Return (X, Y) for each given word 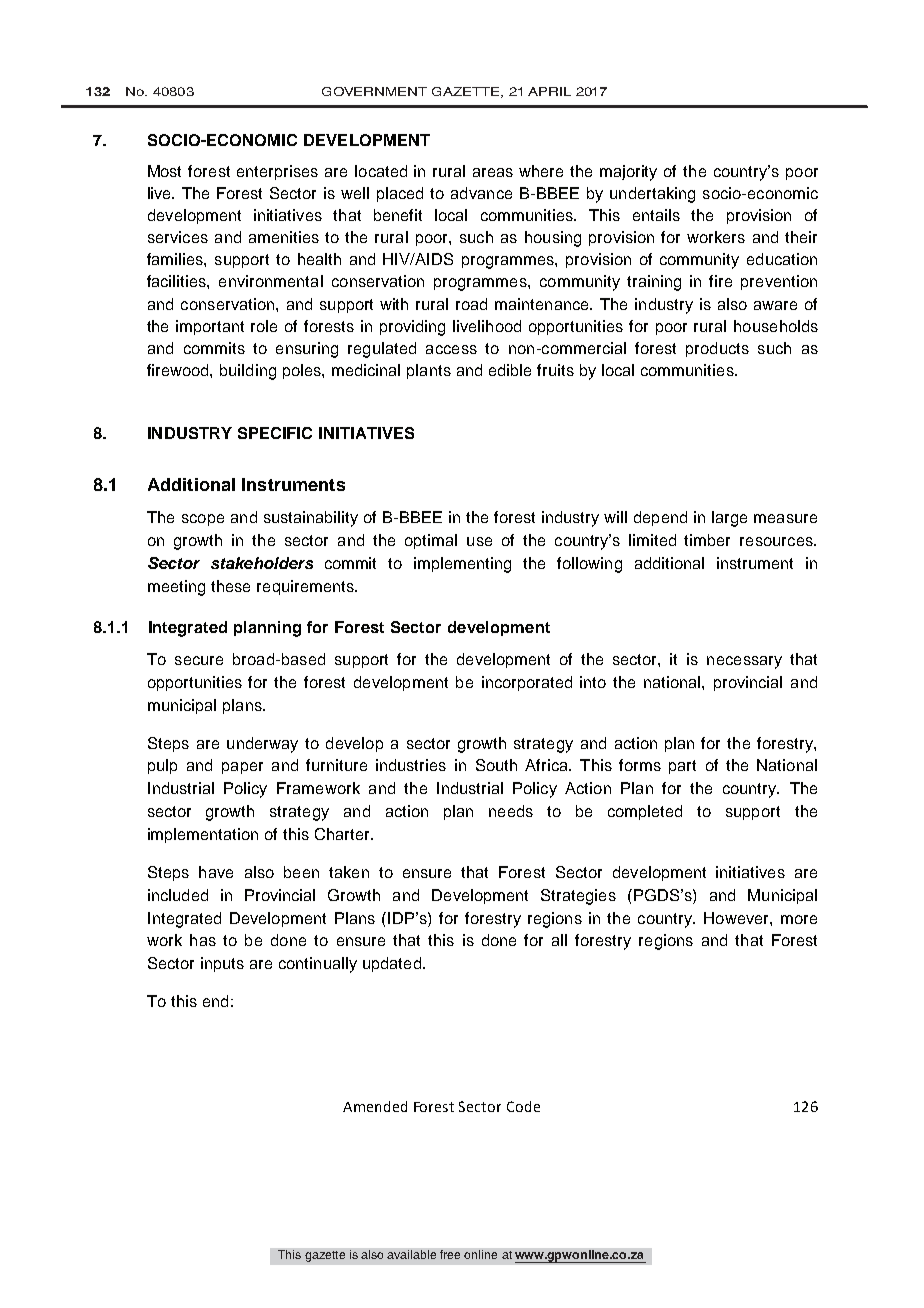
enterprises (277, 172)
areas (493, 172)
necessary (744, 662)
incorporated (527, 683)
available (411, 1254)
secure (199, 660)
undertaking (652, 195)
